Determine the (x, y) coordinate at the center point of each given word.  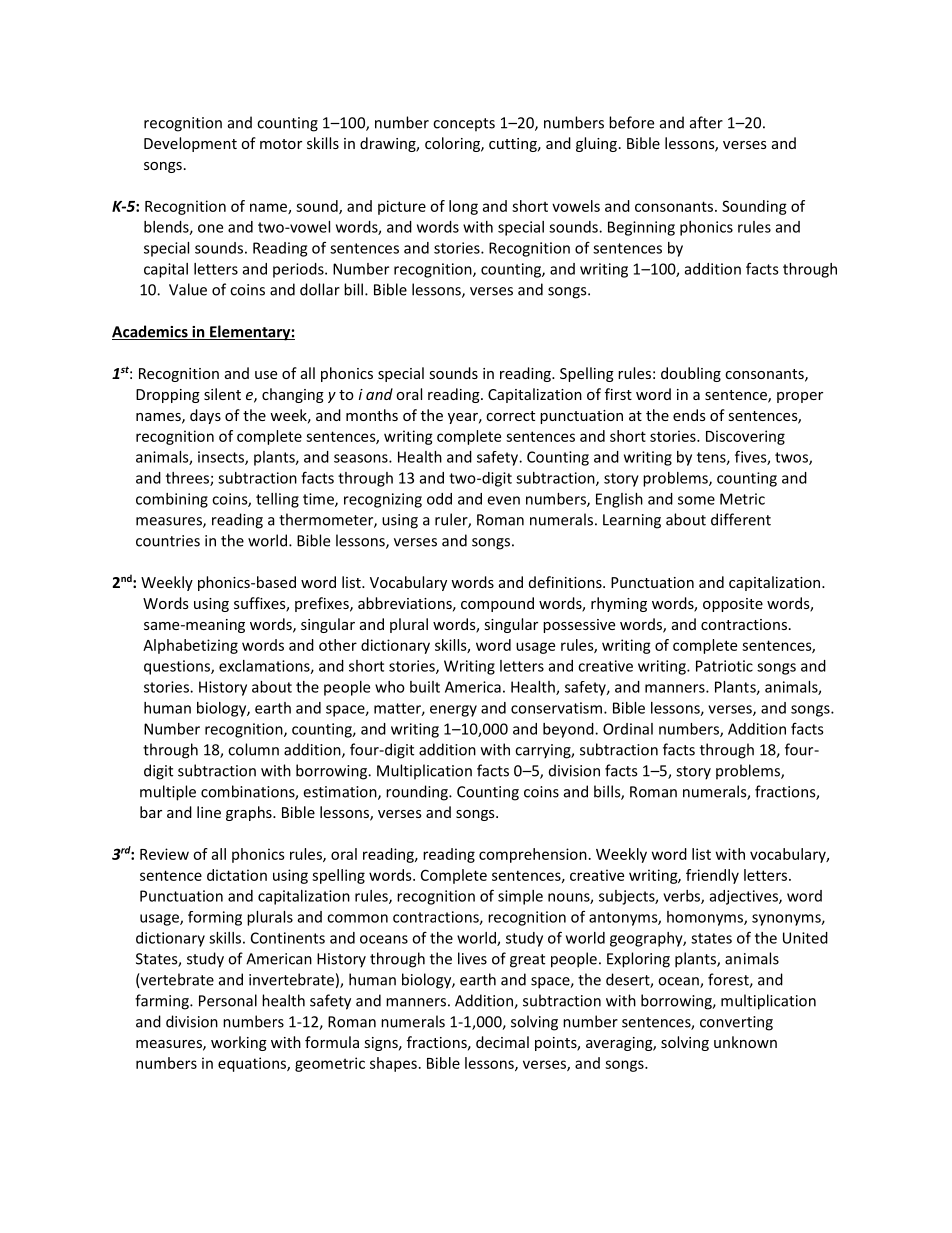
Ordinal (628, 729)
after (706, 122)
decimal (502, 1042)
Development (190, 144)
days (205, 416)
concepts (464, 125)
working (239, 1043)
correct (510, 416)
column (253, 749)
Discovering (745, 437)
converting (736, 1023)
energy (453, 711)
